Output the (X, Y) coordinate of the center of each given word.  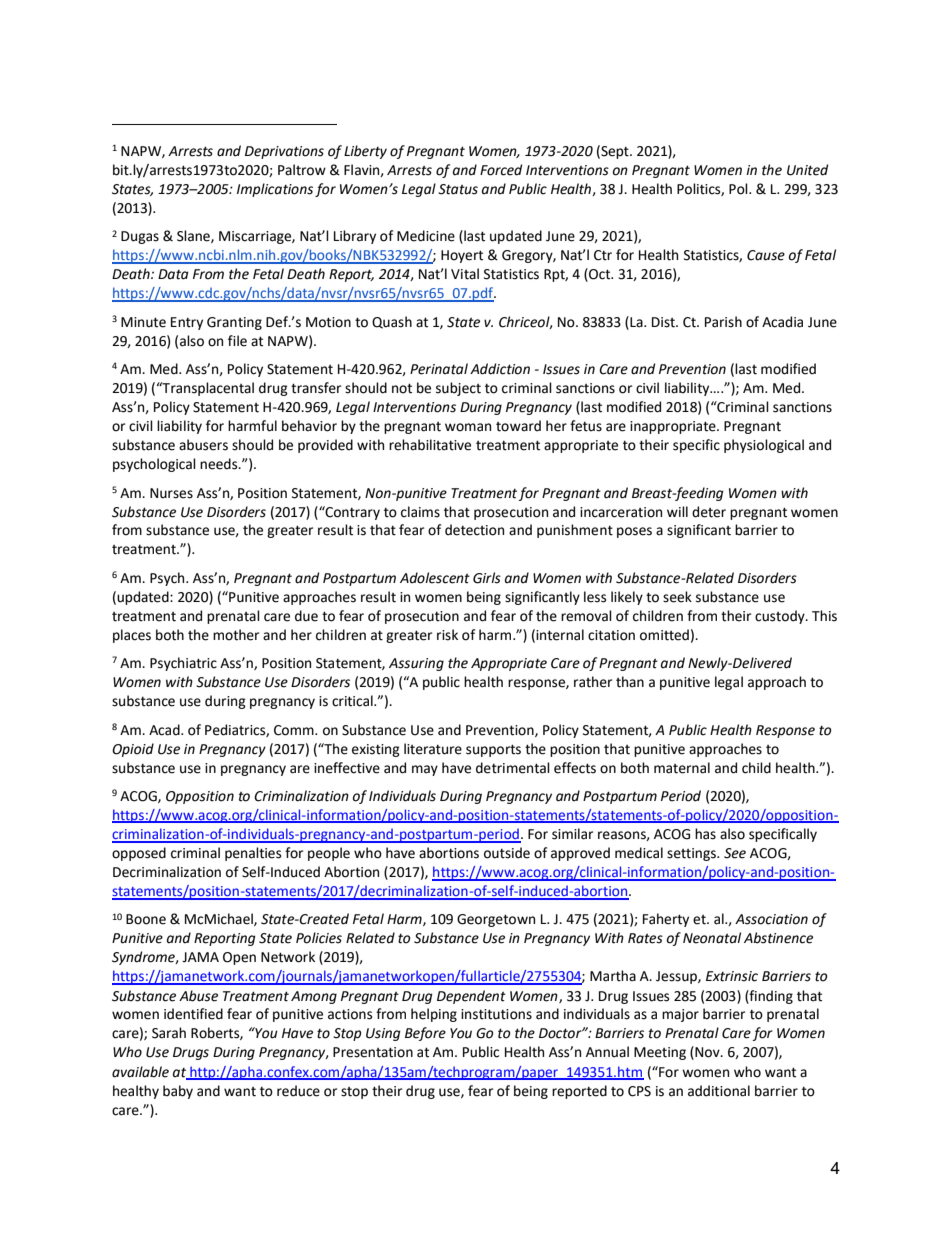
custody (781, 617)
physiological (764, 446)
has (705, 834)
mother (236, 635)
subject (458, 389)
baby (178, 1092)
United (807, 170)
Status (458, 189)
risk (447, 635)
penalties (253, 854)
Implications (275, 190)
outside (507, 853)
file (237, 341)
